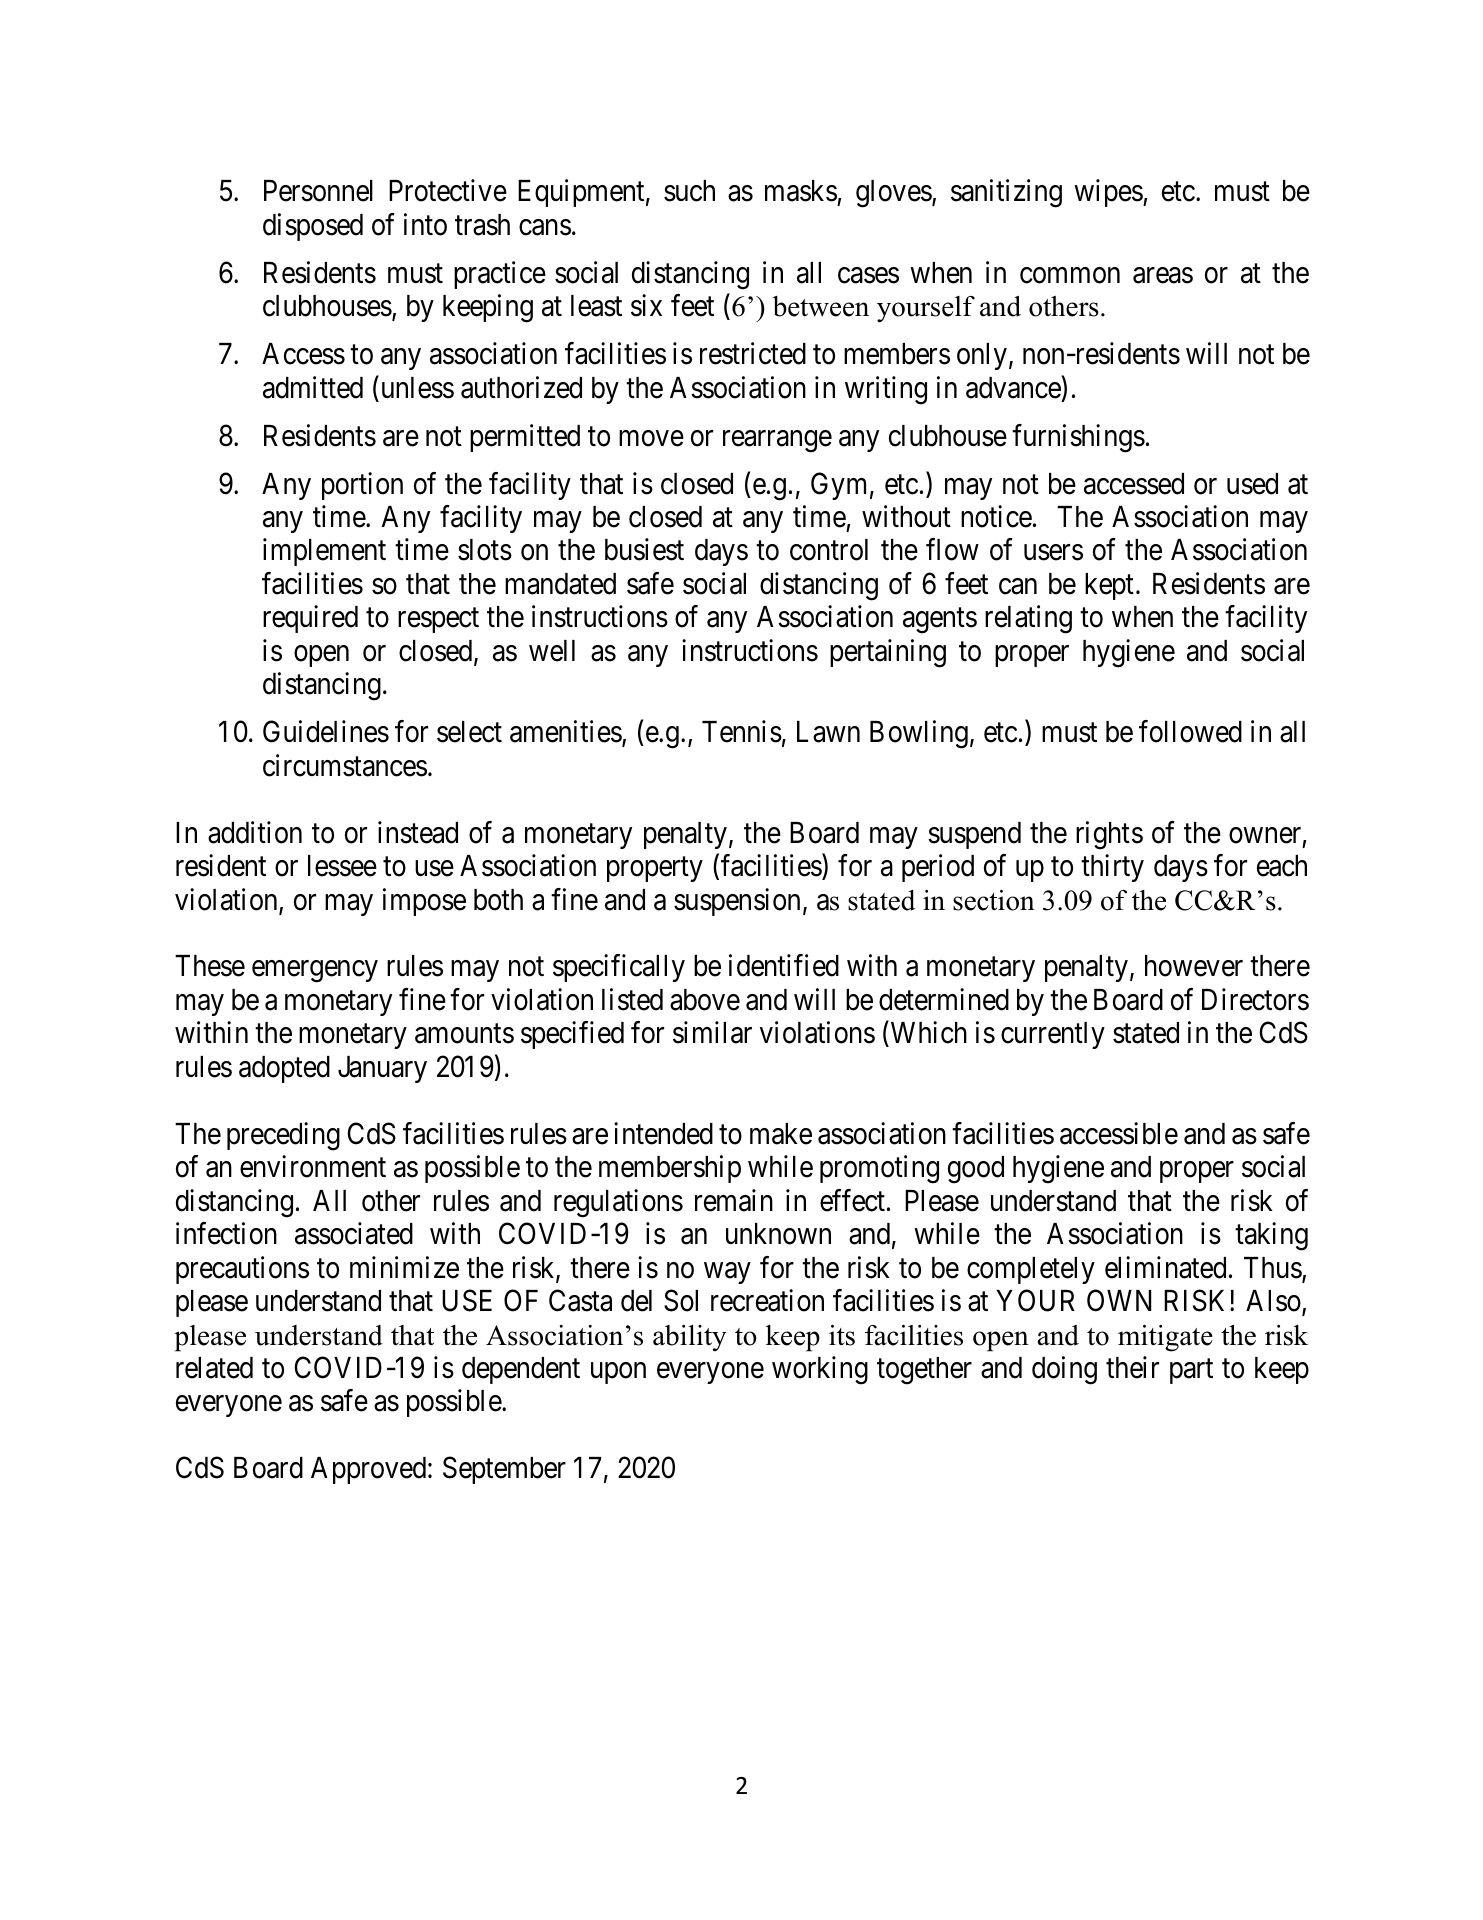 The height and width of the image is (1920, 1483). I want to click on preceding, so click(283, 1136).
